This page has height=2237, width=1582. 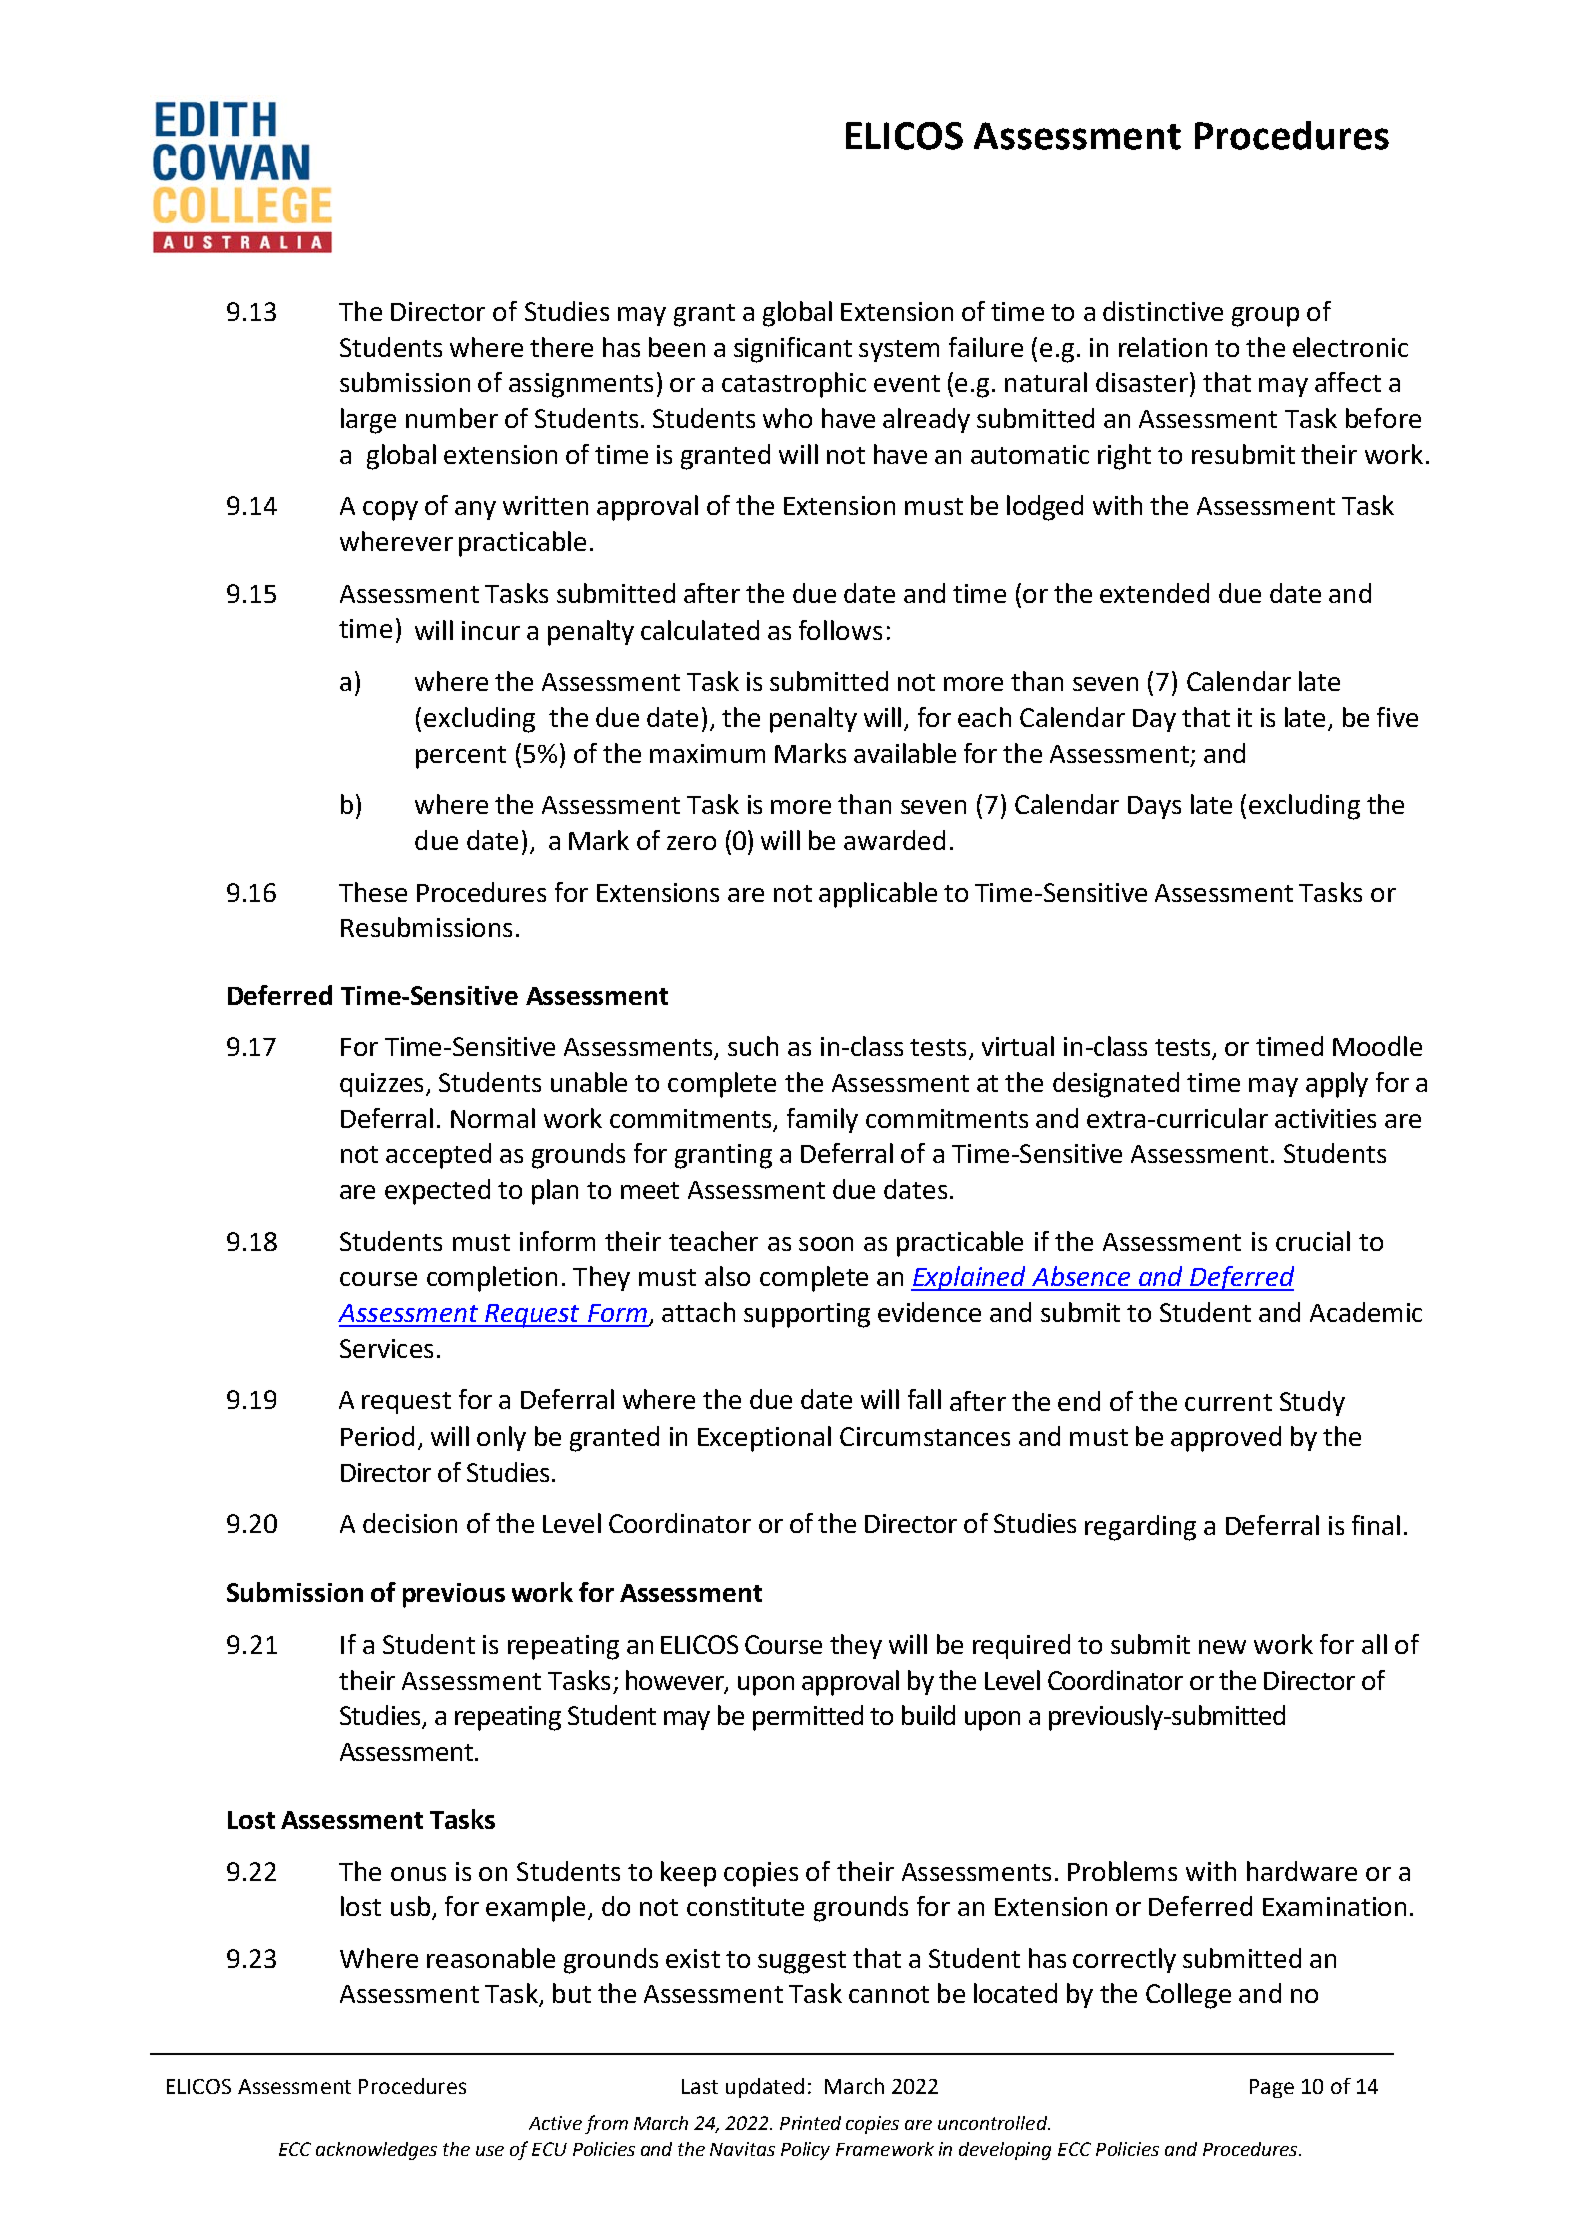 I want to click on completion, so click(x=492, y=1279).
